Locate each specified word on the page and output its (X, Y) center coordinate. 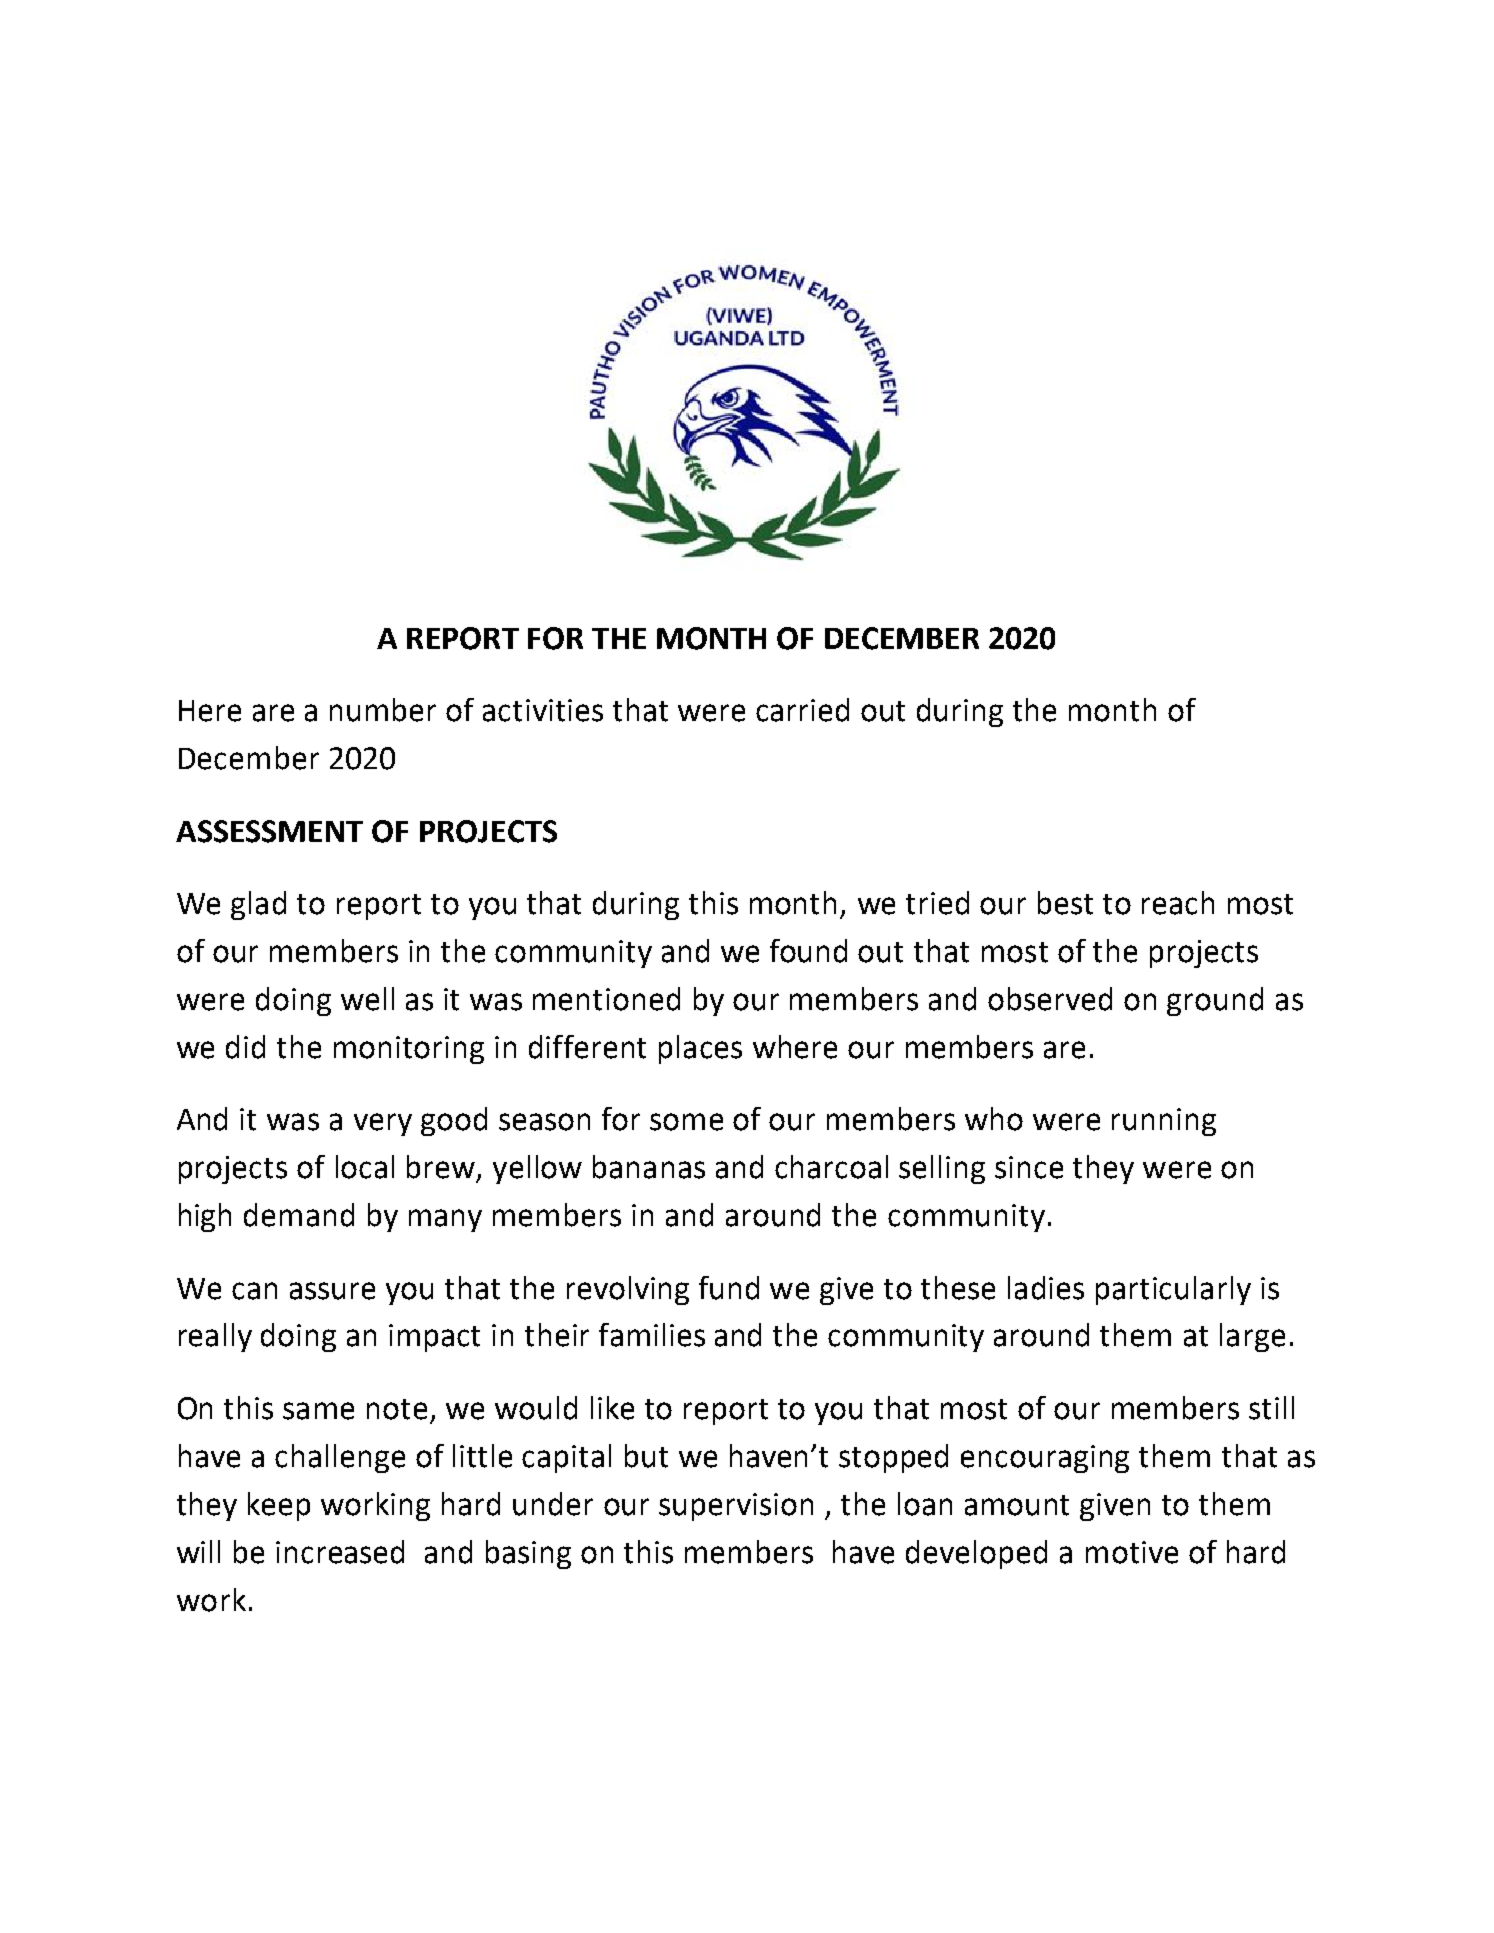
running (1164, 1122)
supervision (736, 1507)
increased (340, 1552)
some (686, 1122)
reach (1178, 903)
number (383, 710)
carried (802, 710)
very (383, 1124)
